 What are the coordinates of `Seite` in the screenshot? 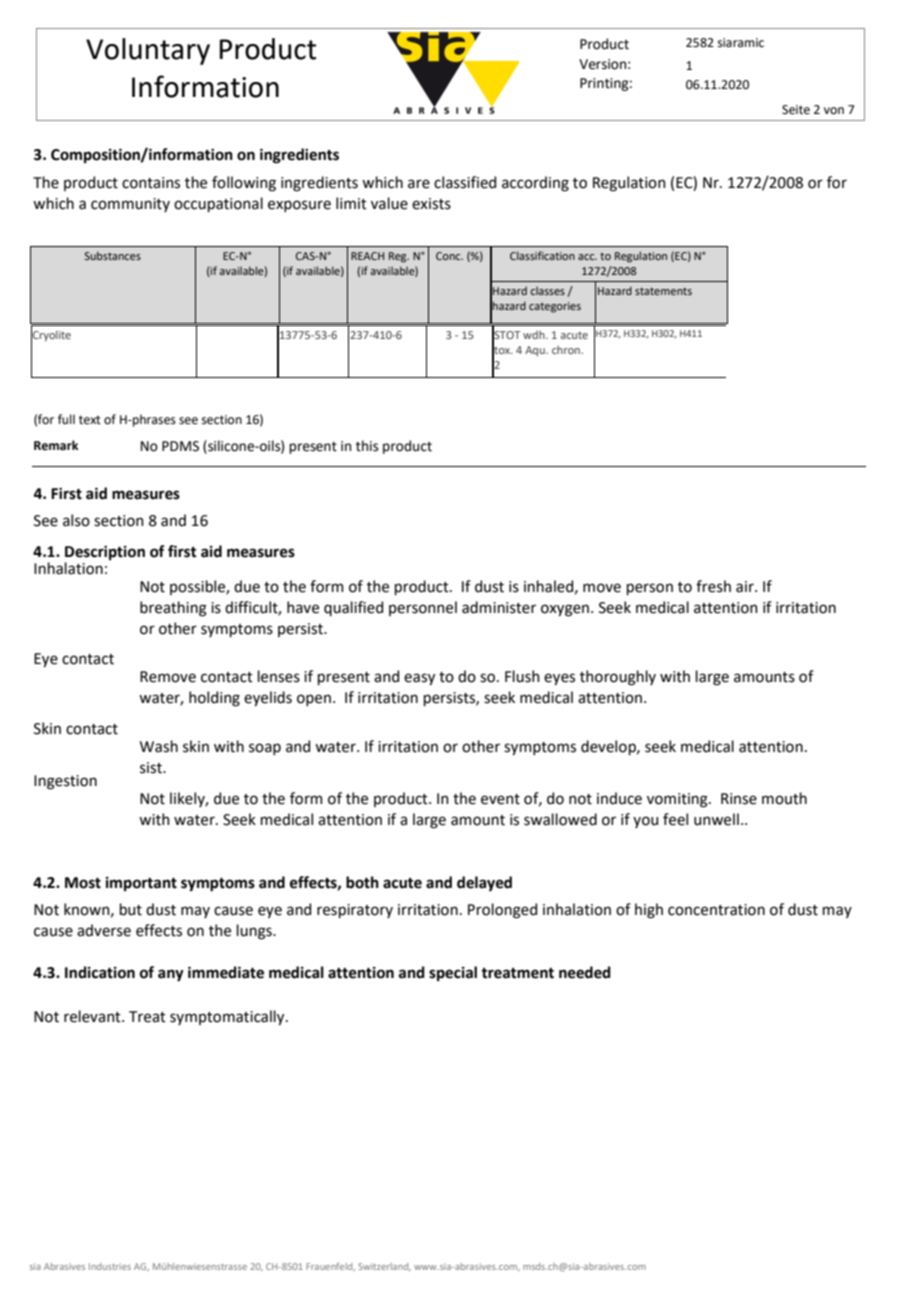 It's located at (796, 110).
